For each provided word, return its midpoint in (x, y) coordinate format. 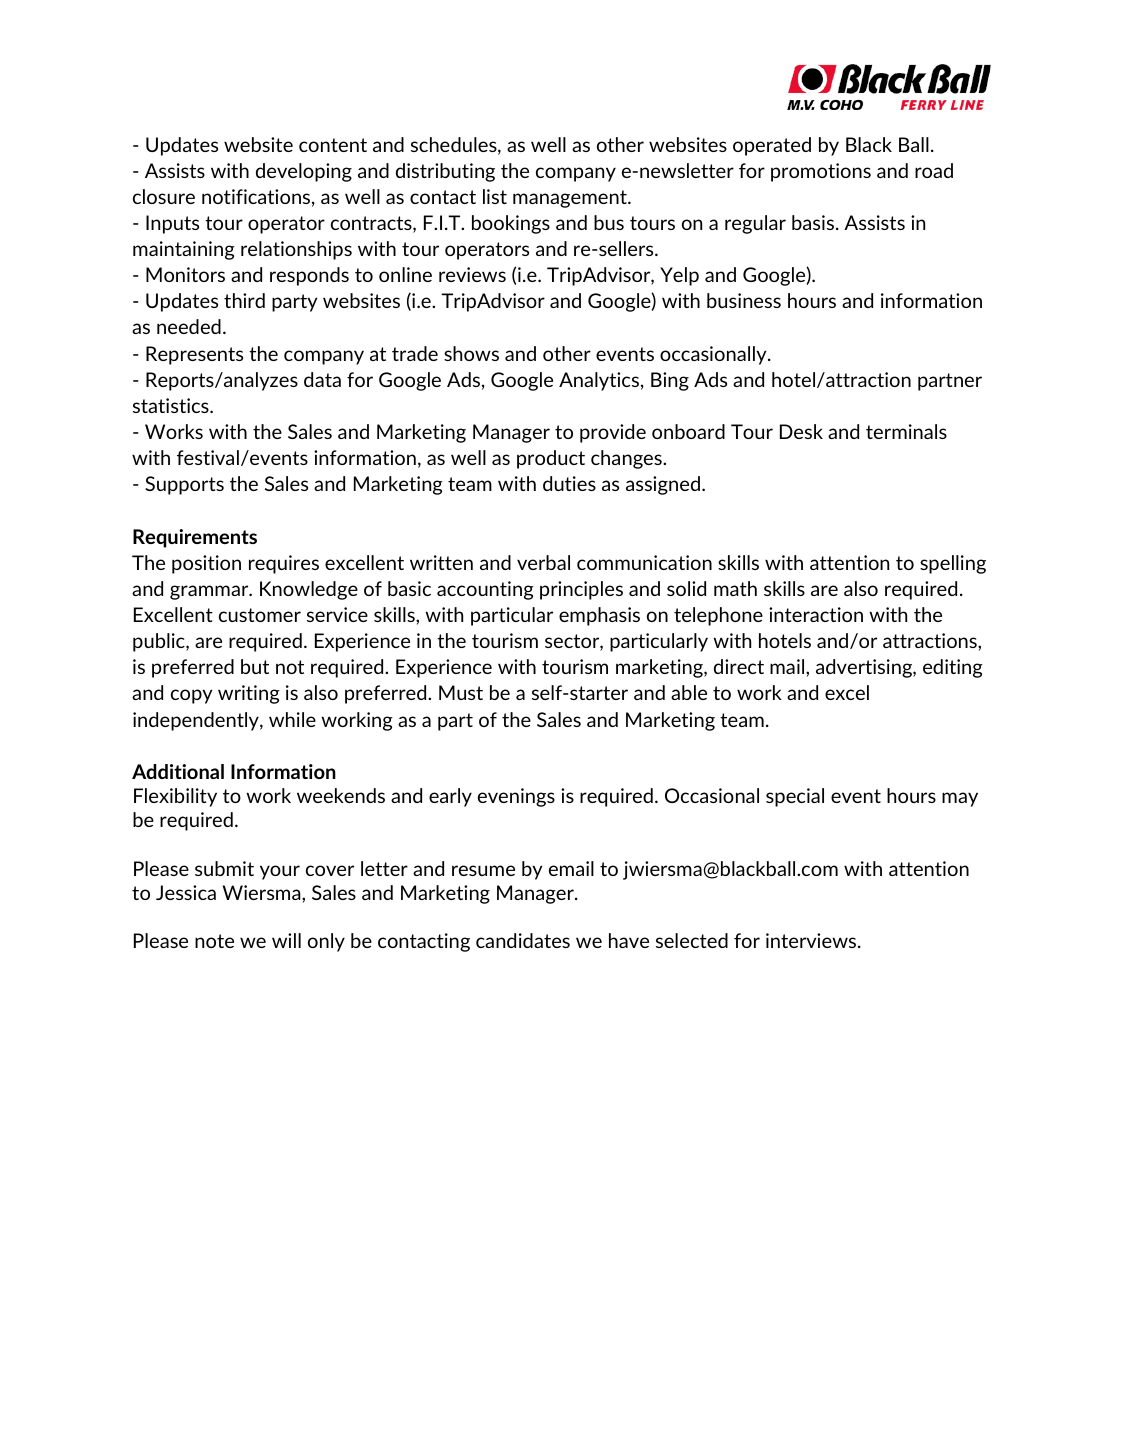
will (286, 940)
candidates (523, 940)
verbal (543, 562)
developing (304, 172)
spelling (953, 564)
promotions (821, 172)
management (571, 199)
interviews (812, 940)
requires (284, 564)
